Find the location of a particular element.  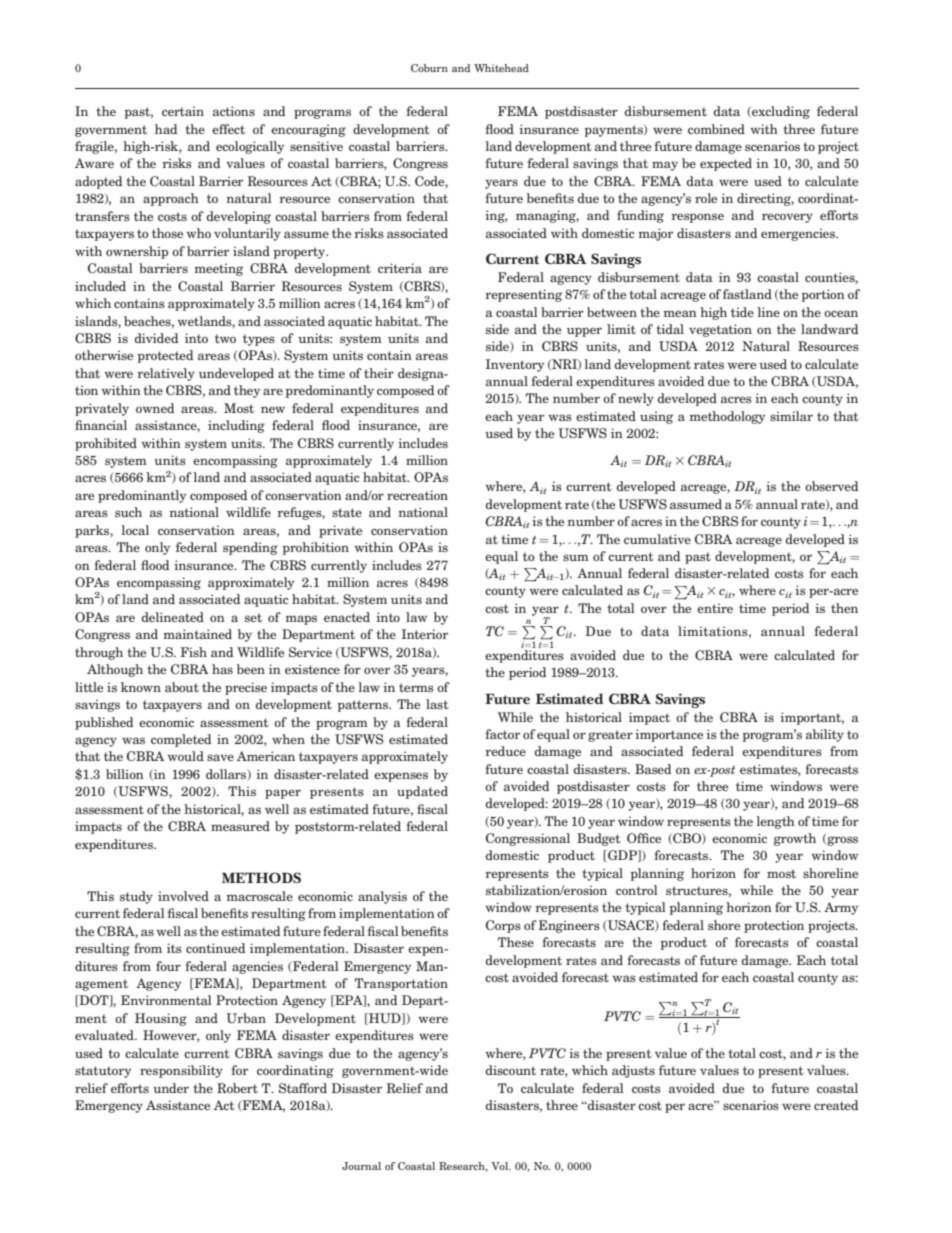

Interior is located at coordinates (425, 634).
